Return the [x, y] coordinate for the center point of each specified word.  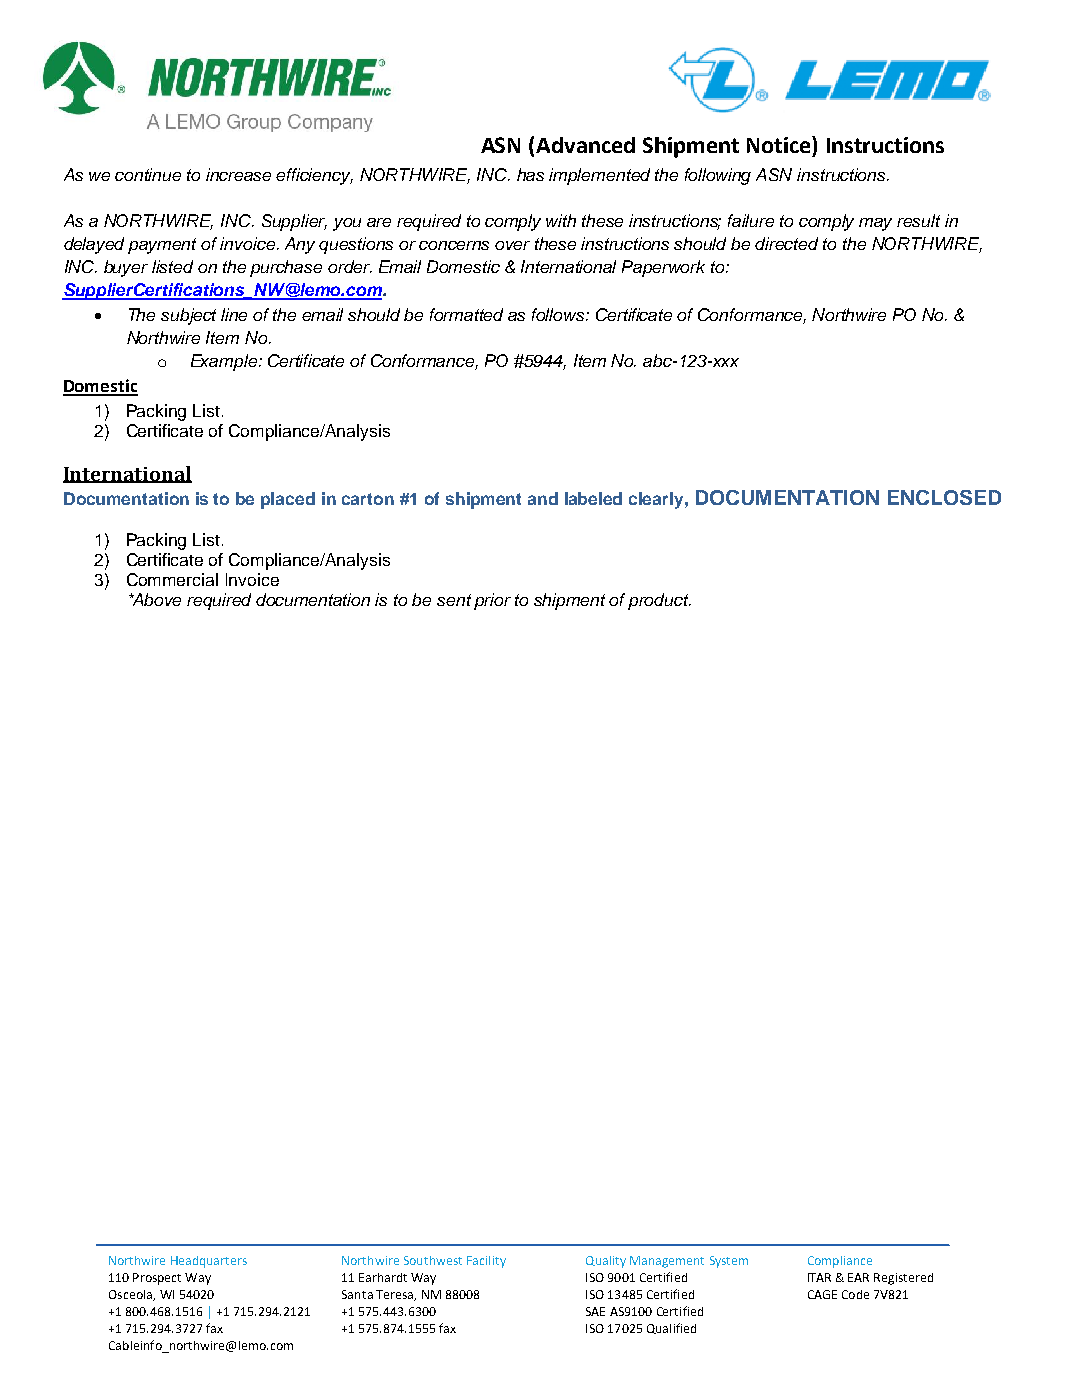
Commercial [172, 579]
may [875, 224]
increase [238, 174]
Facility [486, 1262]
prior [492, 601]
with [561, 220]
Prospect [157, 1279]
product [659, 601]
